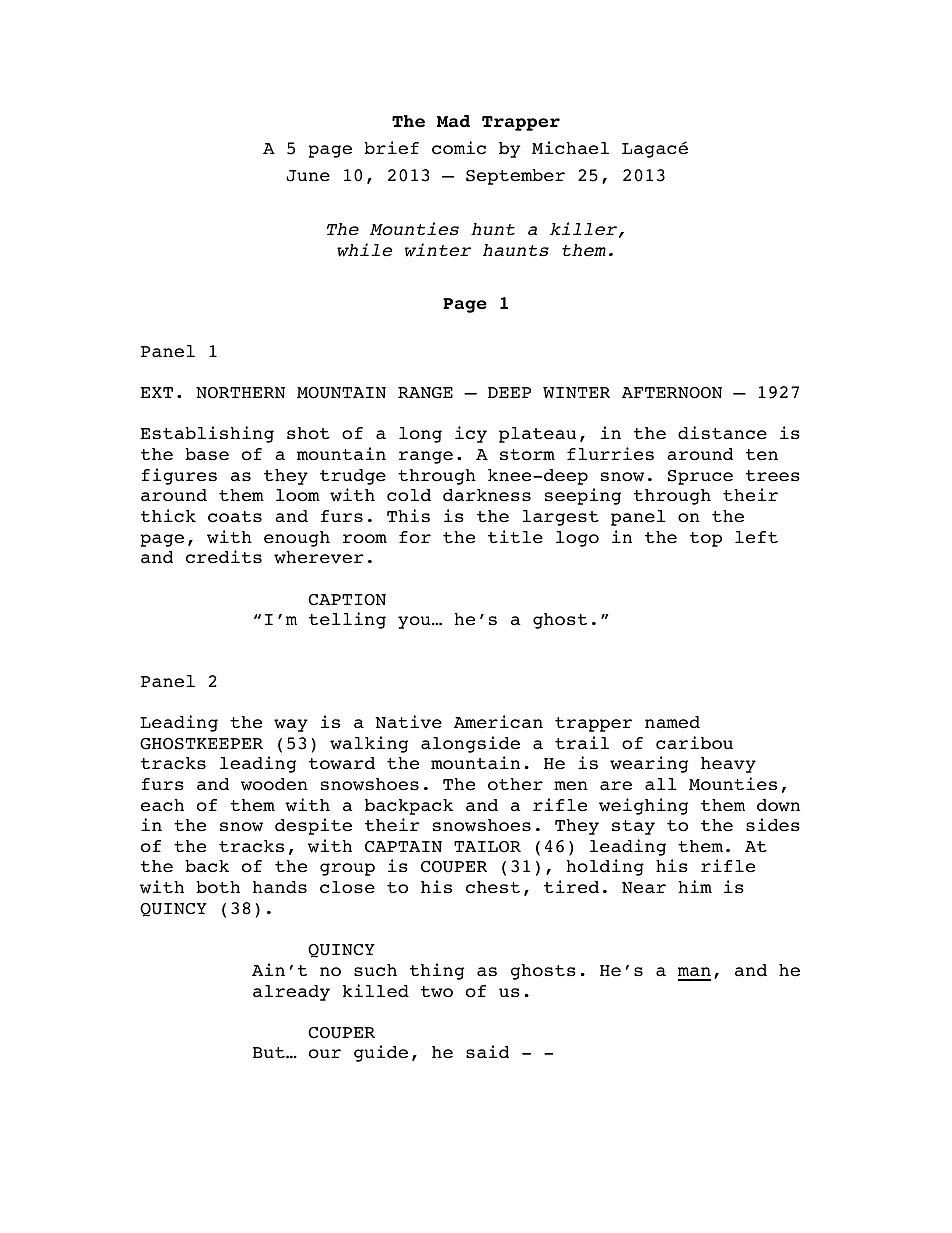  I want to click on Michael, so click(570, 148).
